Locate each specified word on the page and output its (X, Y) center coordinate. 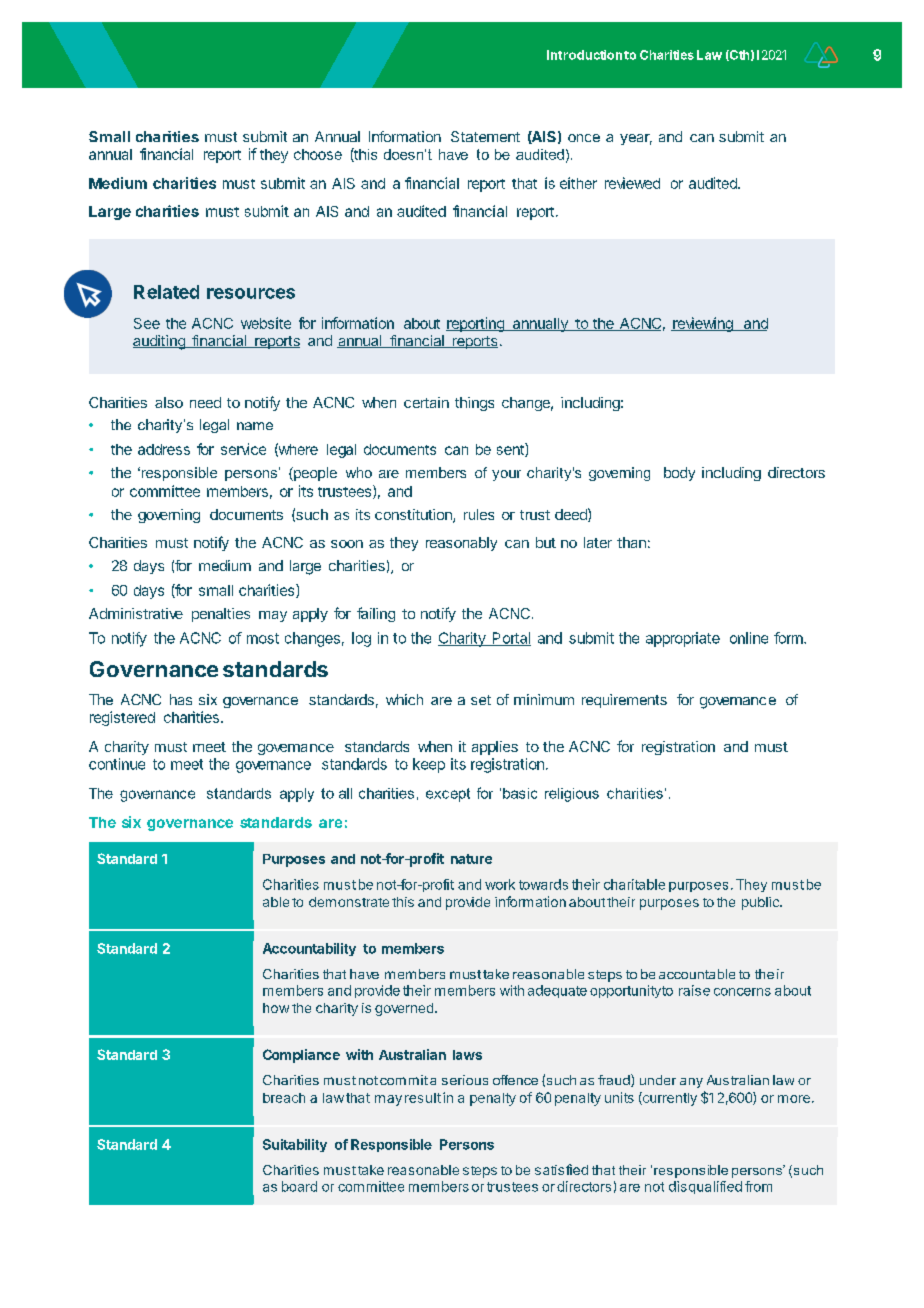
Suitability (295, 1145)
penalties (221, 615)
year (636, 139)
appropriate (683, 639)
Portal (510, 639)
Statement (485, 136)
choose (318, 154)
